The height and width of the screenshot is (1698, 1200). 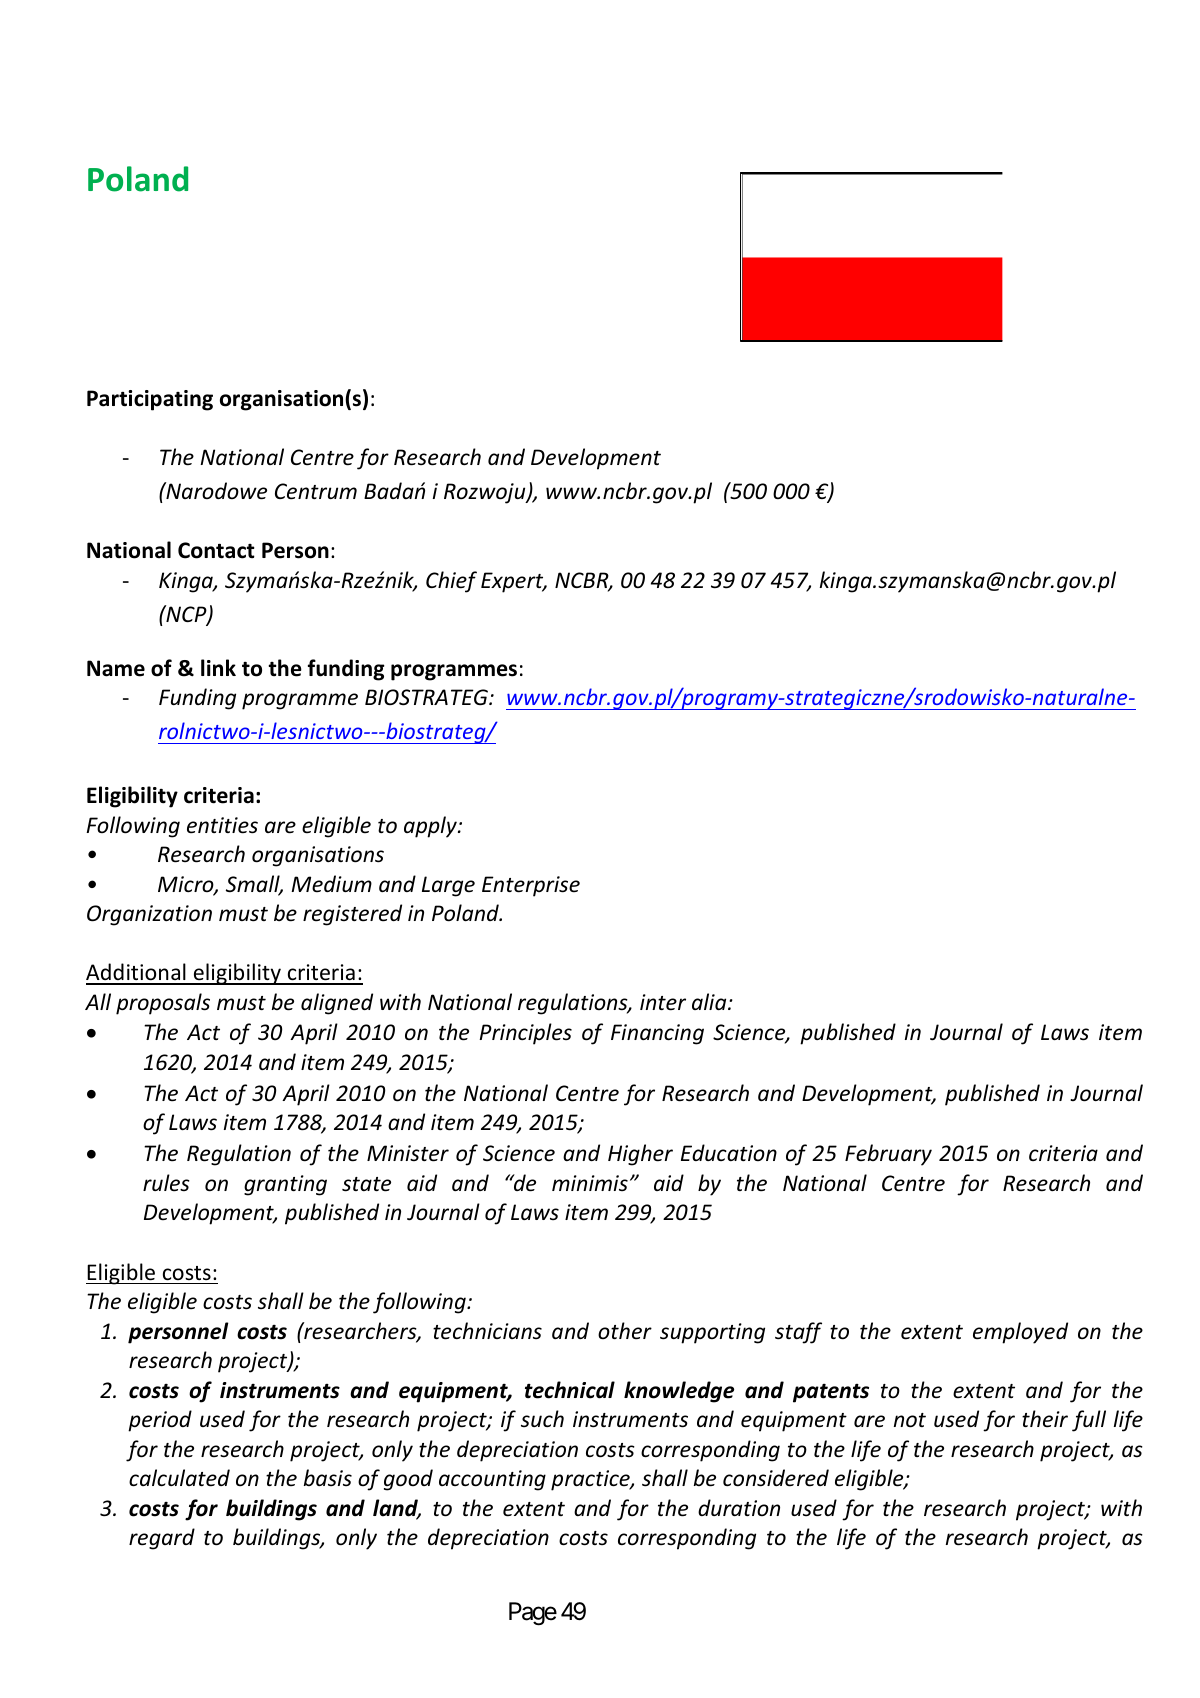 What do you see at coordinates (316, 491) in the screenshot?
I see `Centrum` at bounding box center [316, 491].
